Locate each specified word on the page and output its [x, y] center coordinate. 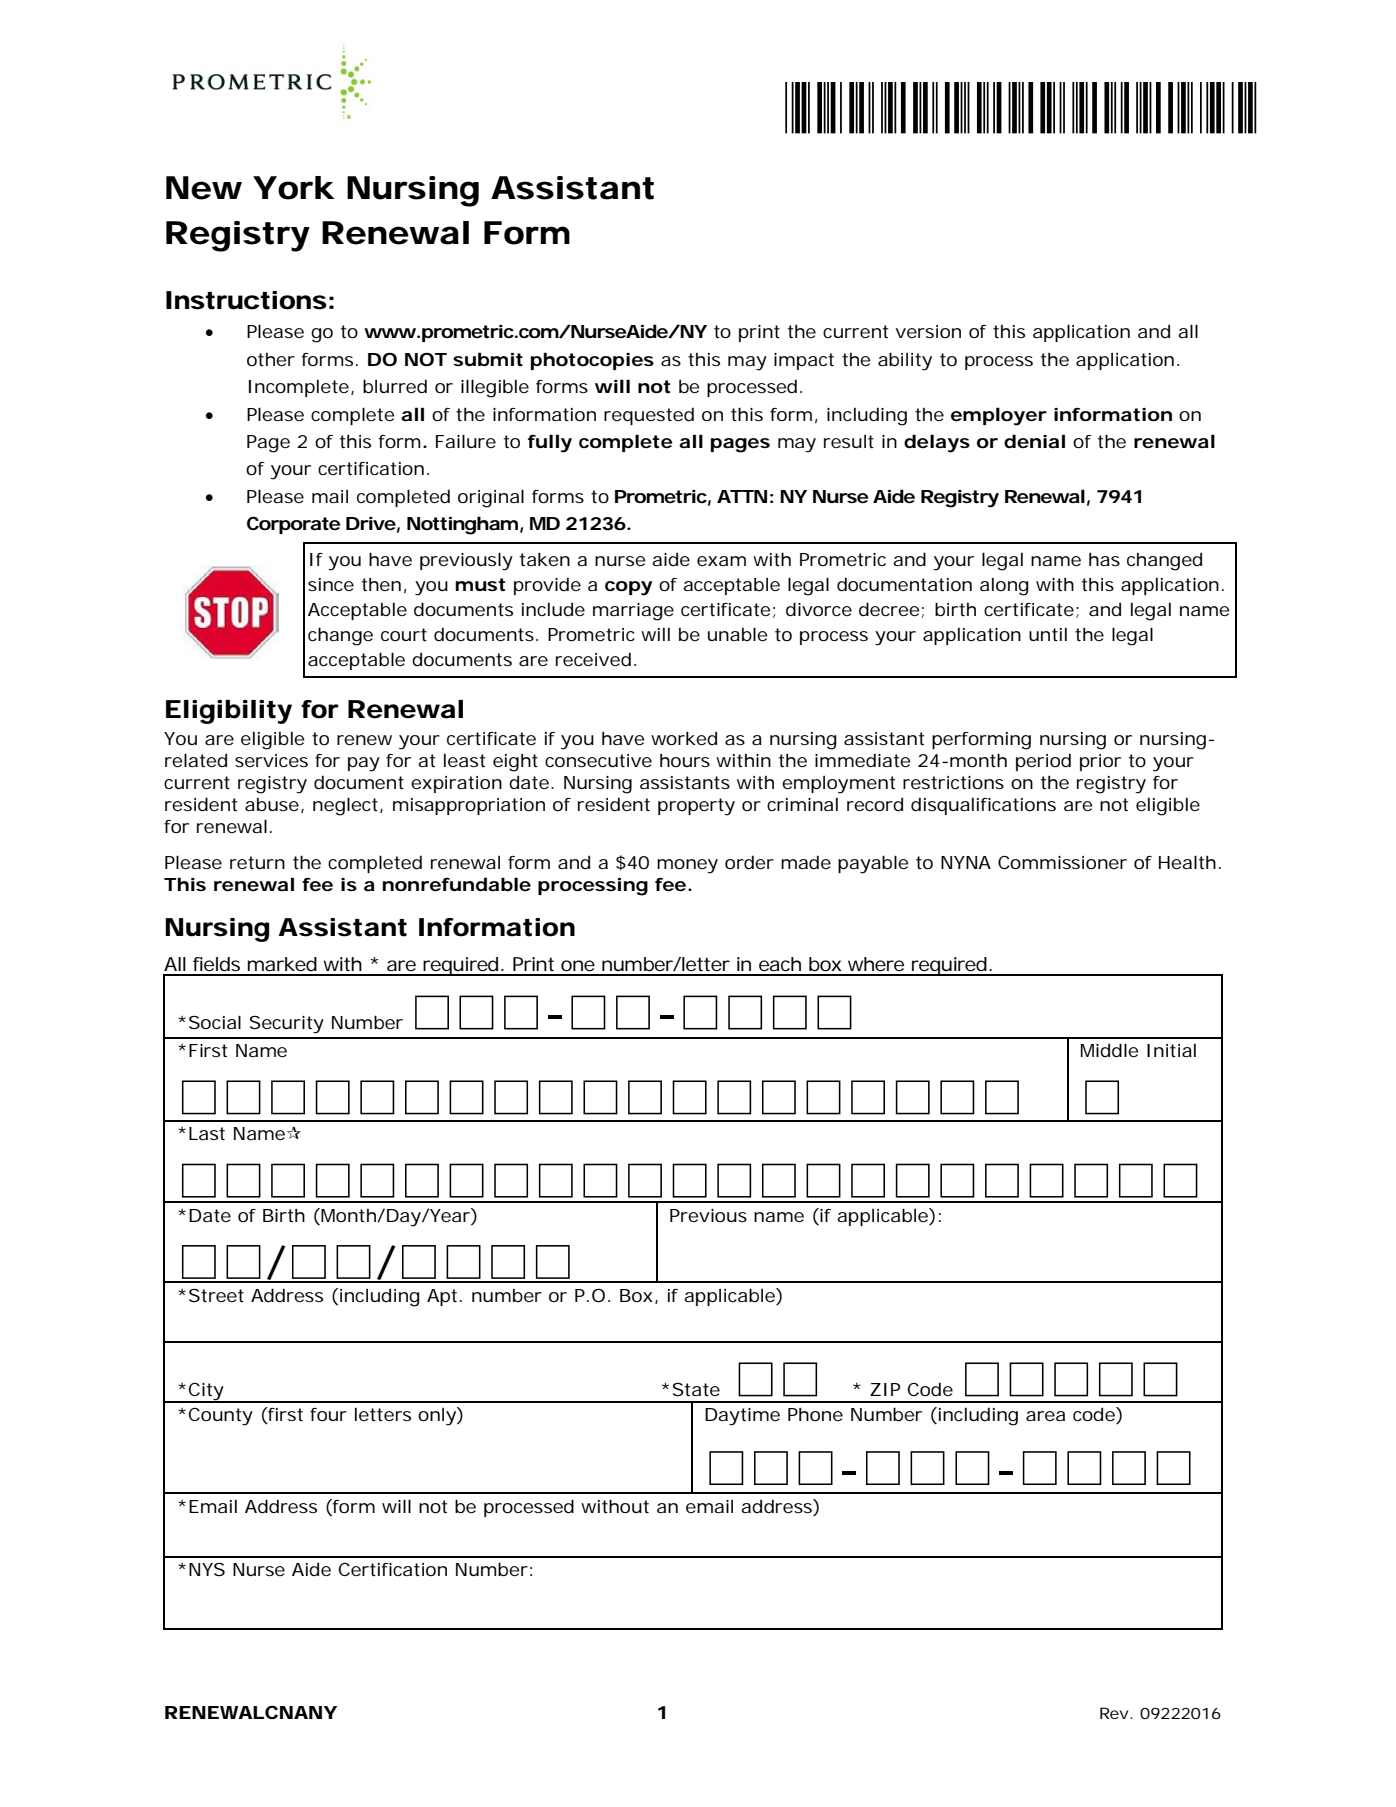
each [780, 964]
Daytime [742, 1417]
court [404, 634]
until [1048, 634]
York [293, 188]
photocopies [592, 361]
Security [287, 1025]
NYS [207, 1569]
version [928, 331]
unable [738, 634]
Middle [1110, 1050]
